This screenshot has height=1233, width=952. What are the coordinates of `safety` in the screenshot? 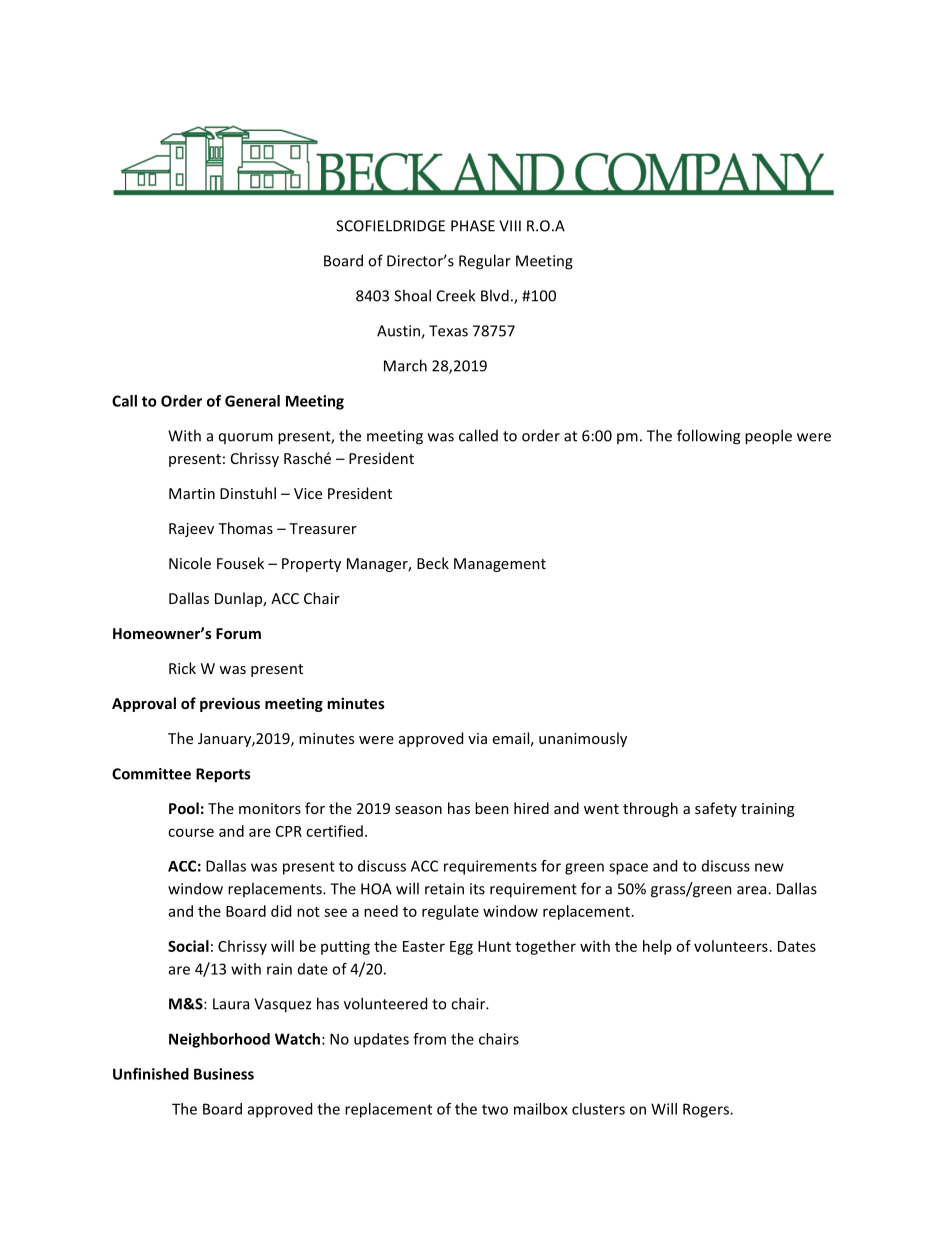 It's located at (716, 809).
